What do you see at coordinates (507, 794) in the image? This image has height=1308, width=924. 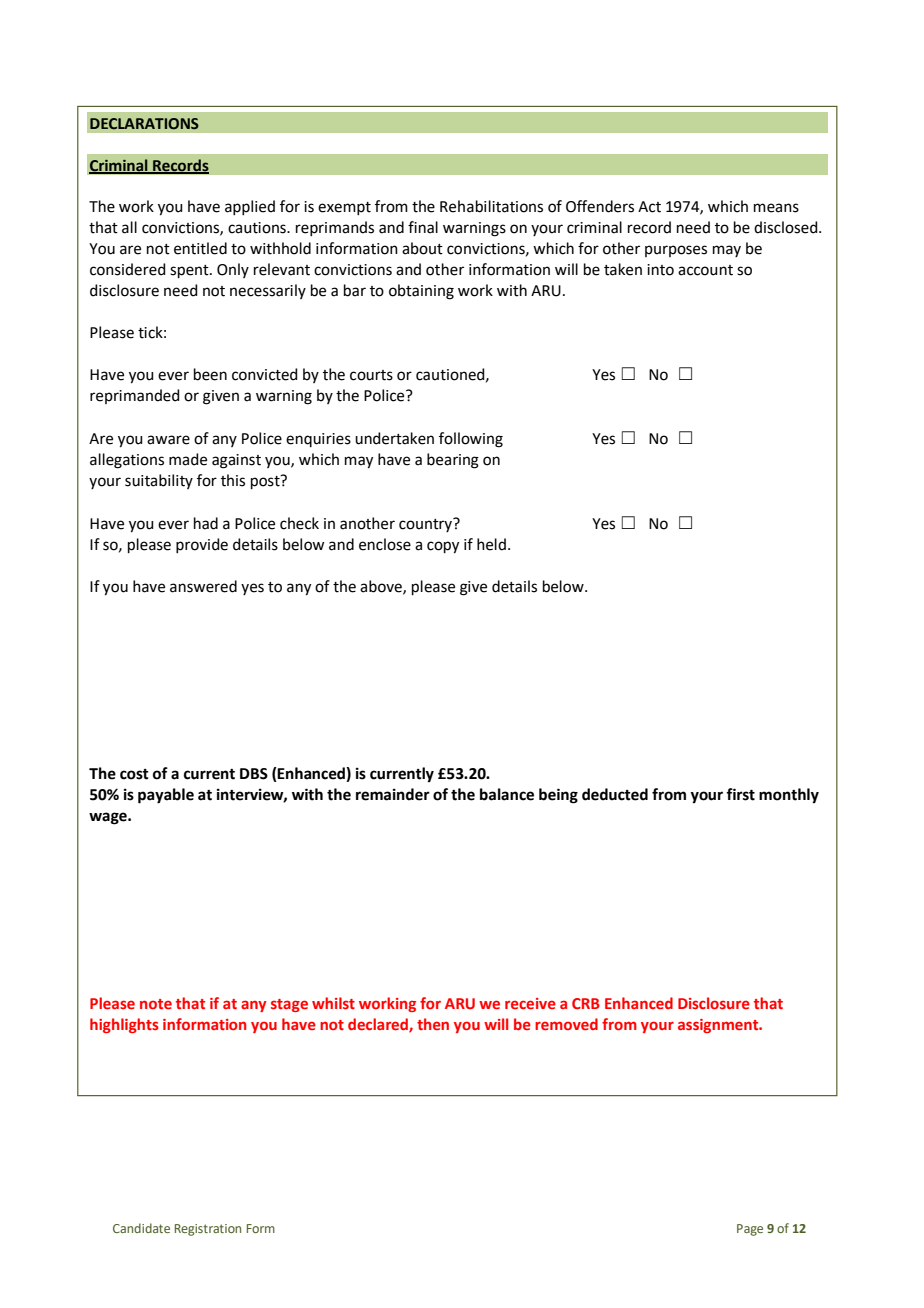 I see `balance` at bounding box center [507, 794].
